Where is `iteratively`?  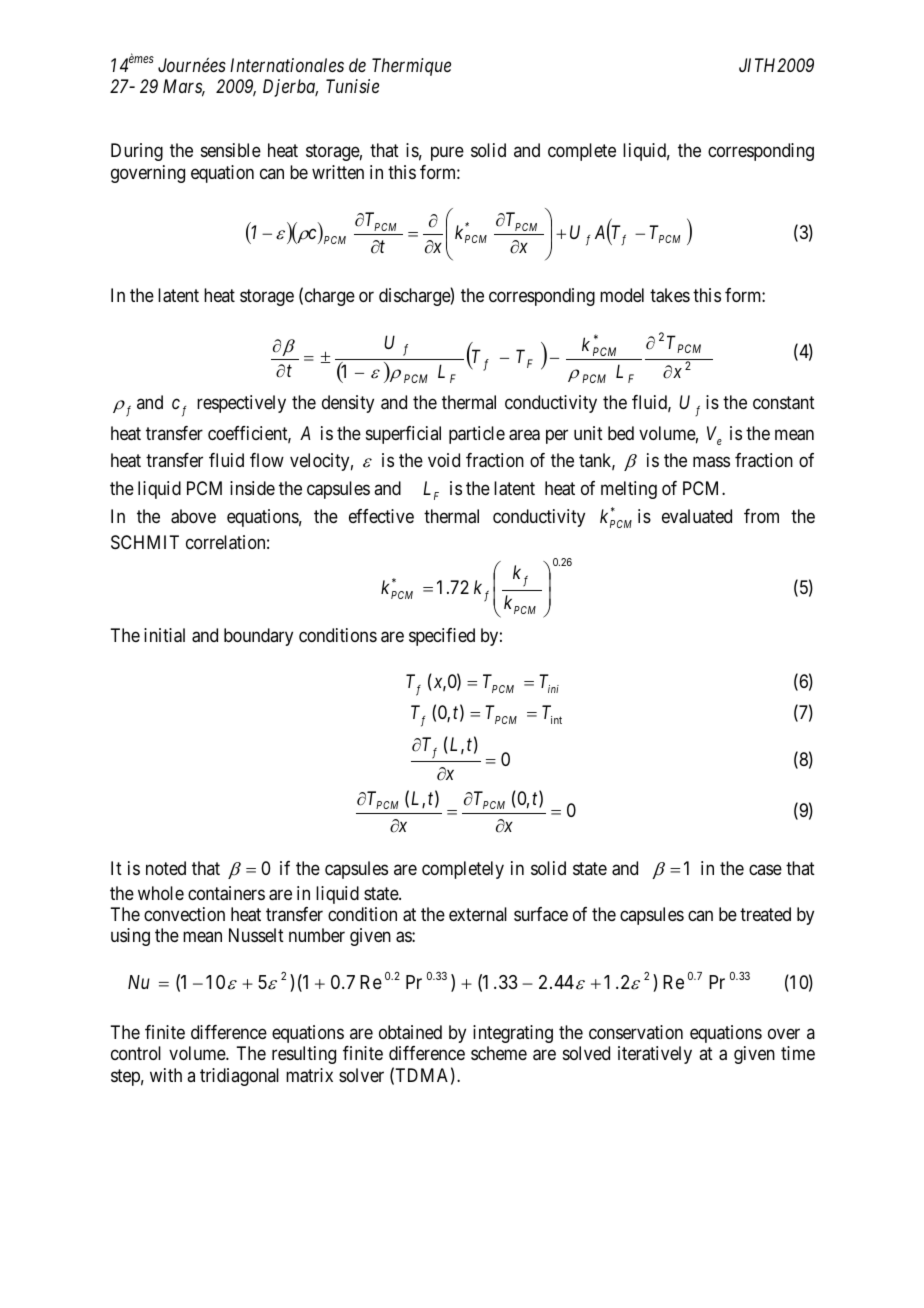 iteratively is located at coordinates (655, 1055).
